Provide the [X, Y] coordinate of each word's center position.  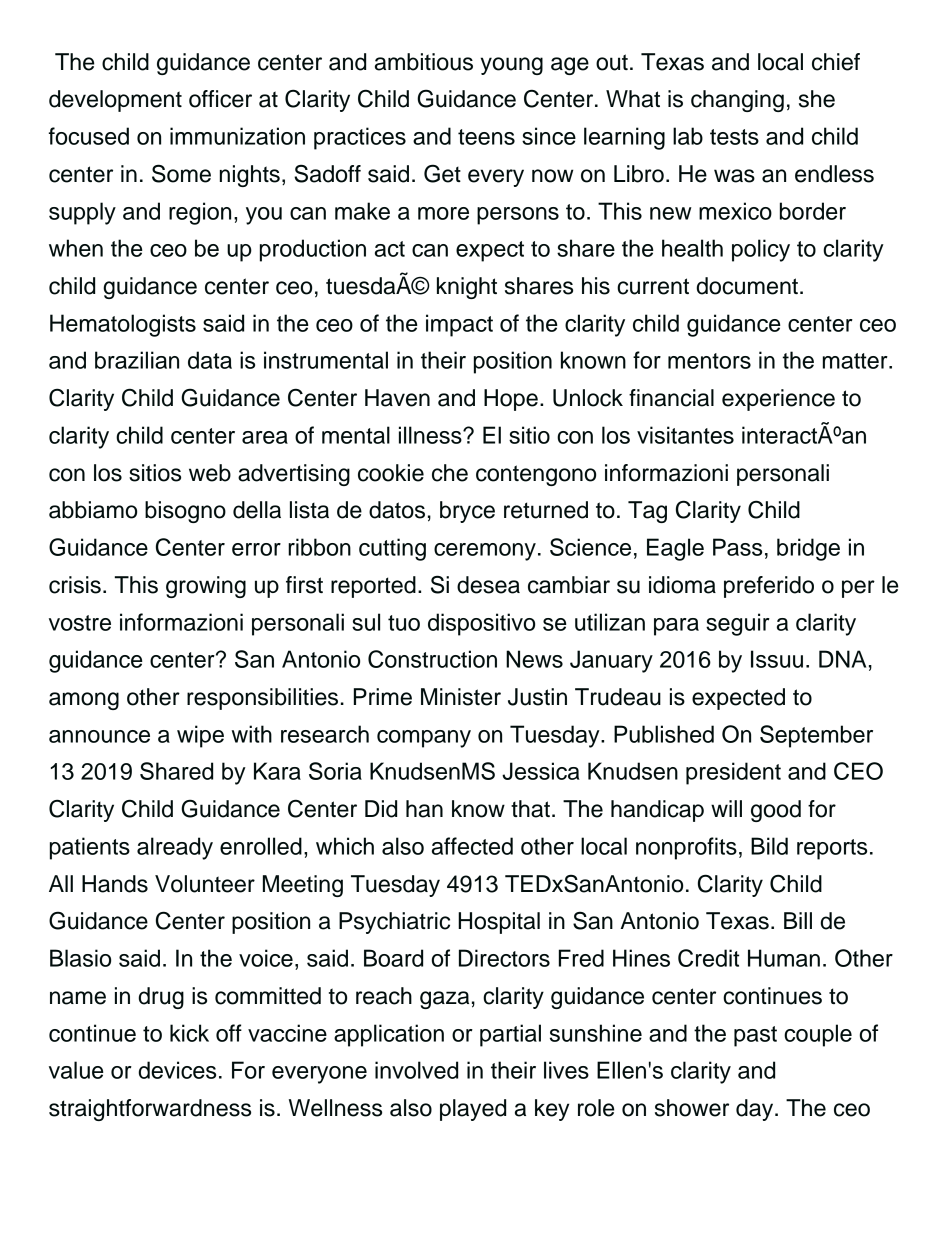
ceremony [485, 552]
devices [177, 1070]
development [115, 101]
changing [737, 101]
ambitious [424, 62]
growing [206, 587]
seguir [738, 624]
